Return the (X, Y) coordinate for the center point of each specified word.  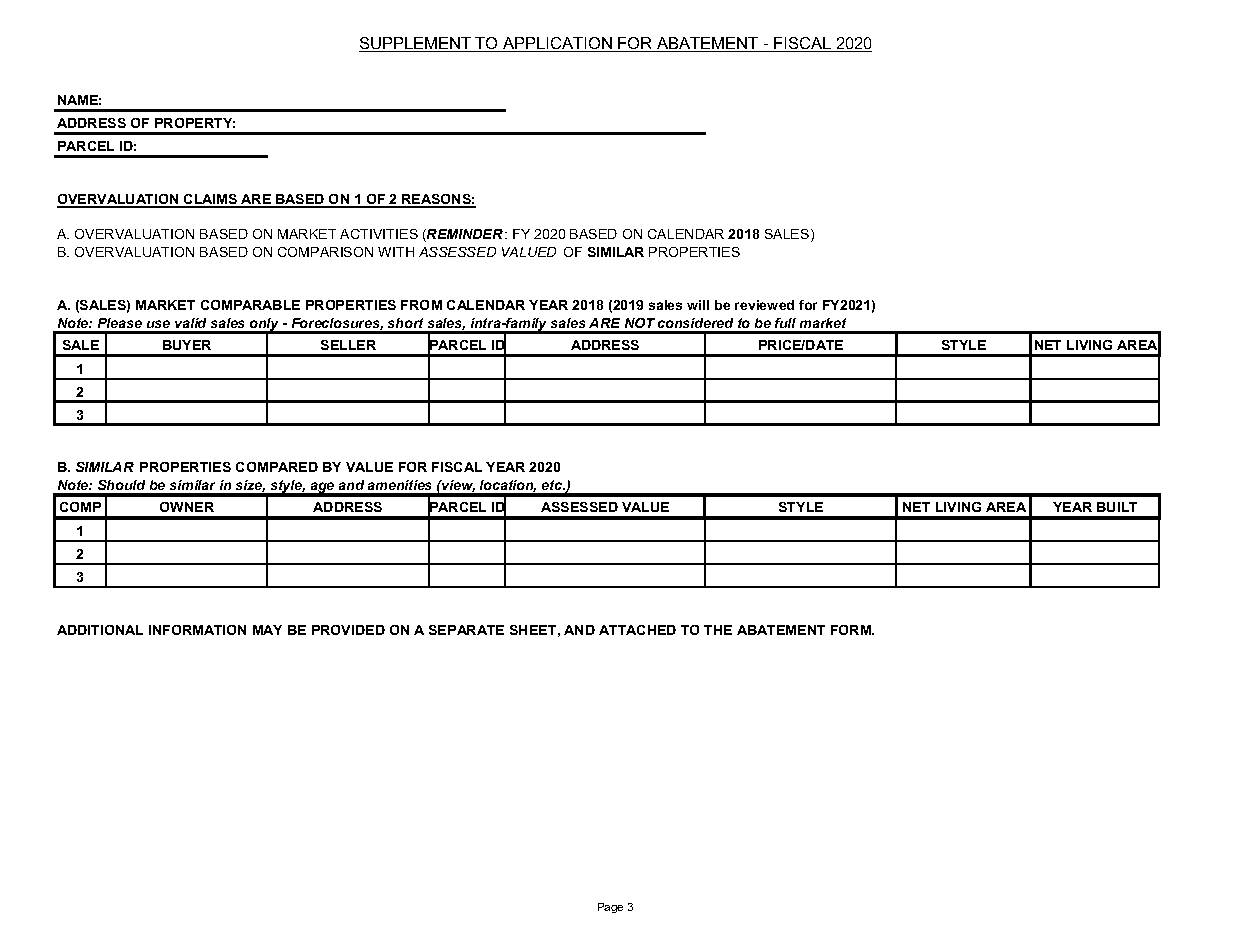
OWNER (187, 507)
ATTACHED (637, 630)
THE (718, 630)
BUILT (1117, 507)
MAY (267, 630)
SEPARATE (466, 630)
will (698, 305)
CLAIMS (211, 200)
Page (610, 908)
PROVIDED (348, 630)
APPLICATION (557, 44)
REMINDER (464, 235)
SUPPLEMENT (416, 44)
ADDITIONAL (100, 630)
